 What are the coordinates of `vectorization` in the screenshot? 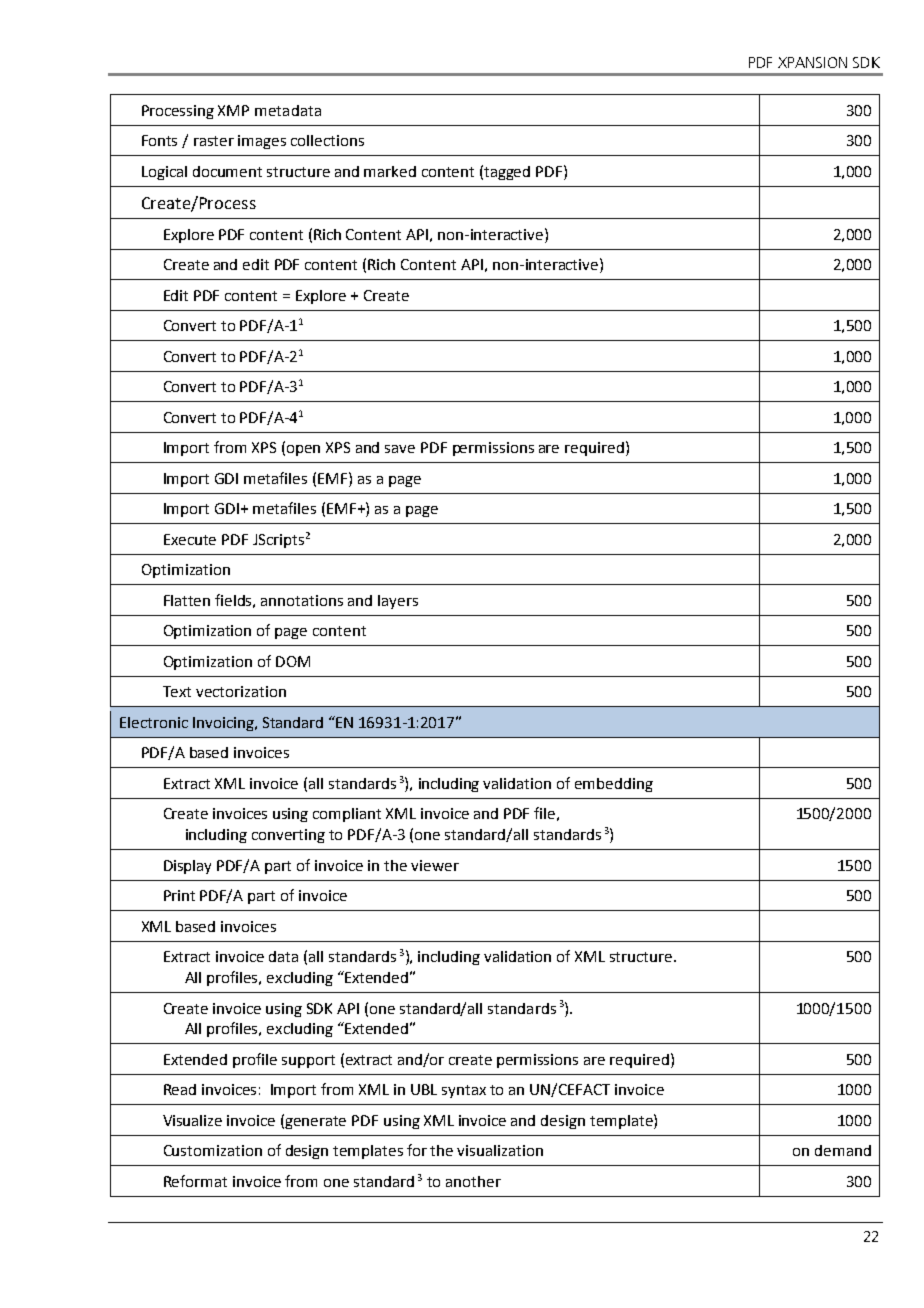 It's located at (241, 691).
